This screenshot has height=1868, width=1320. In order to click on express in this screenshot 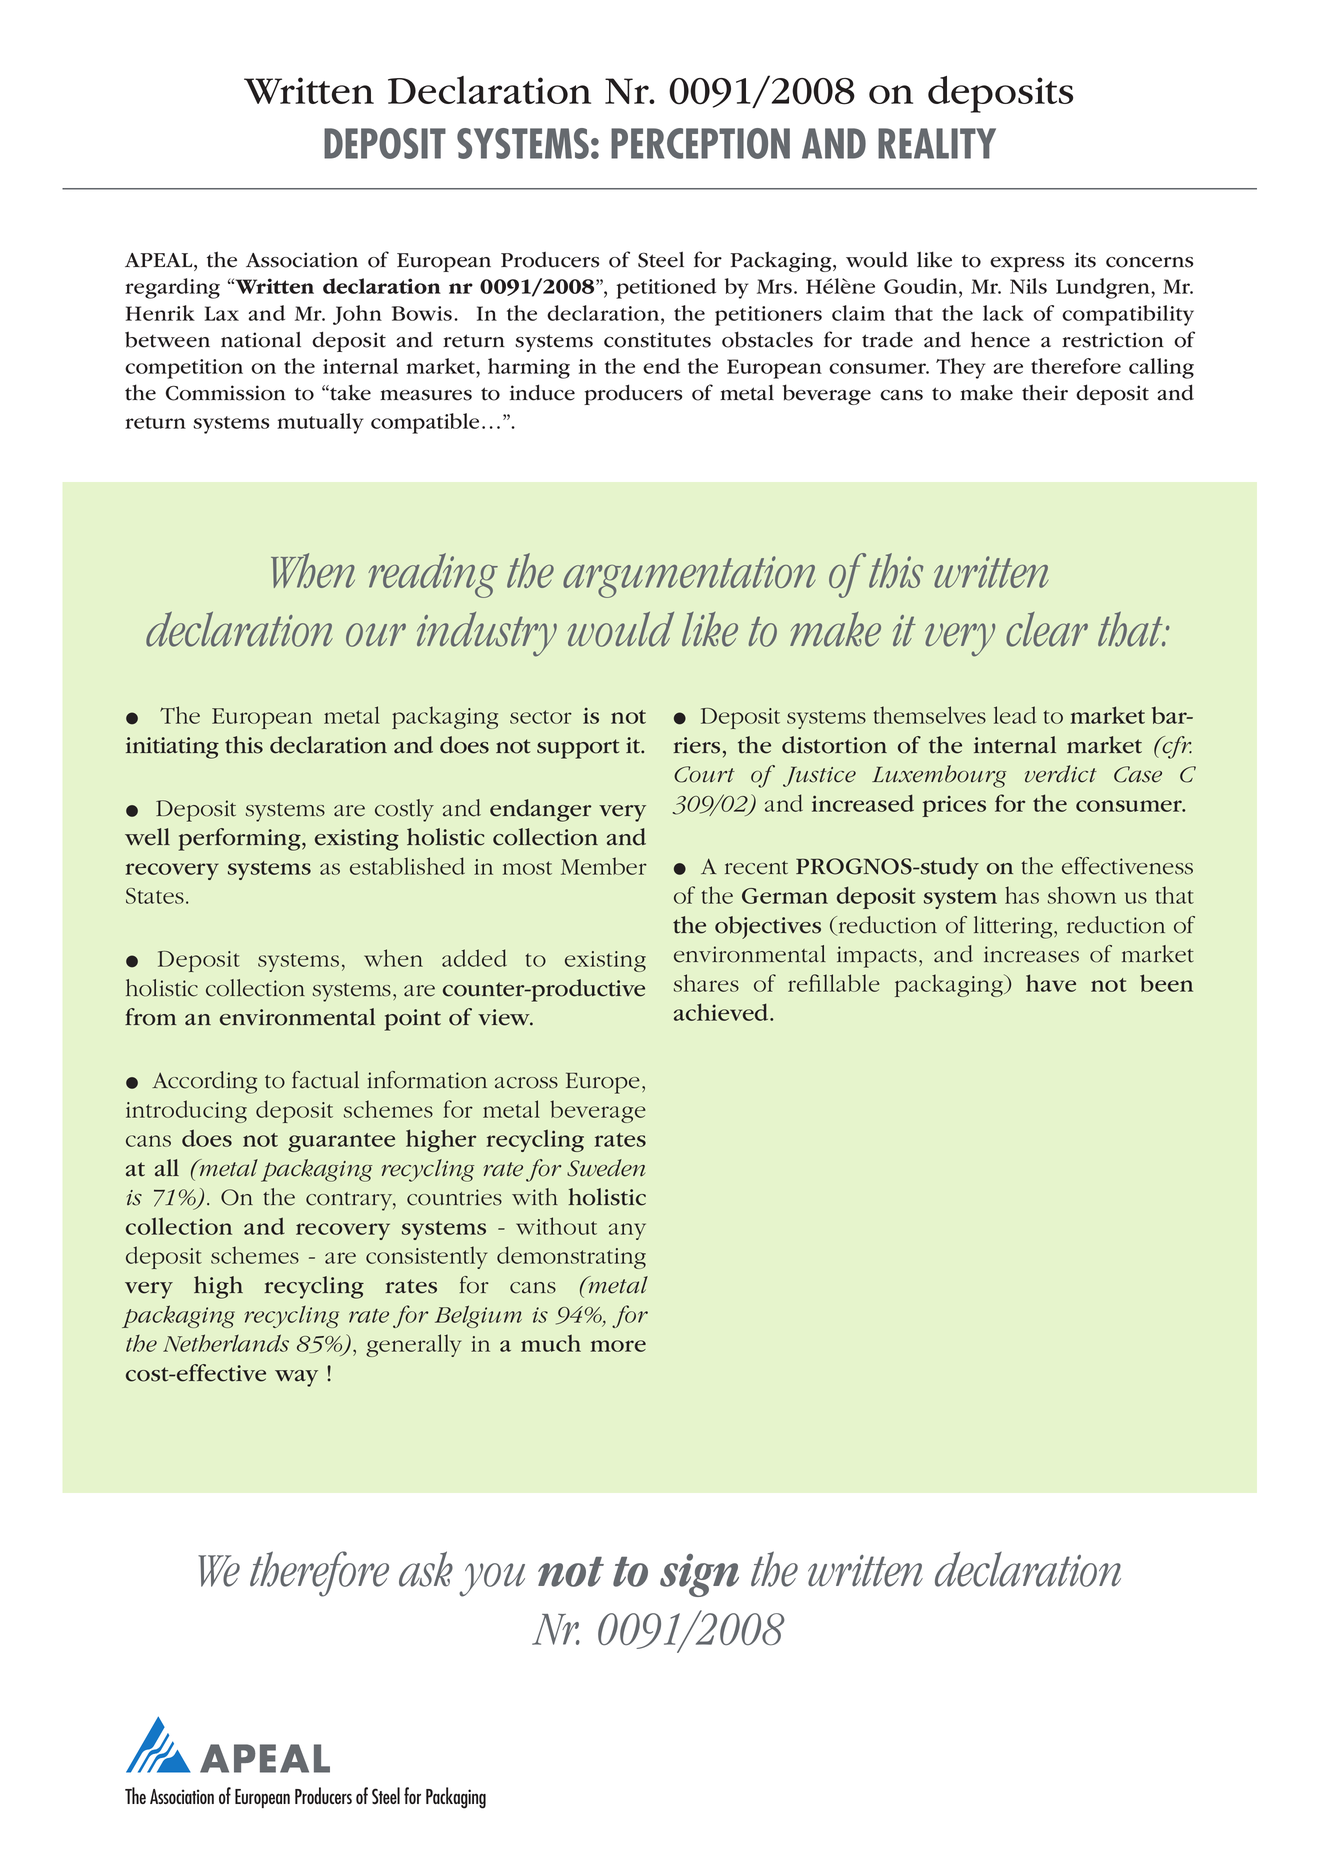, I will do `click(1027, 264)`.
